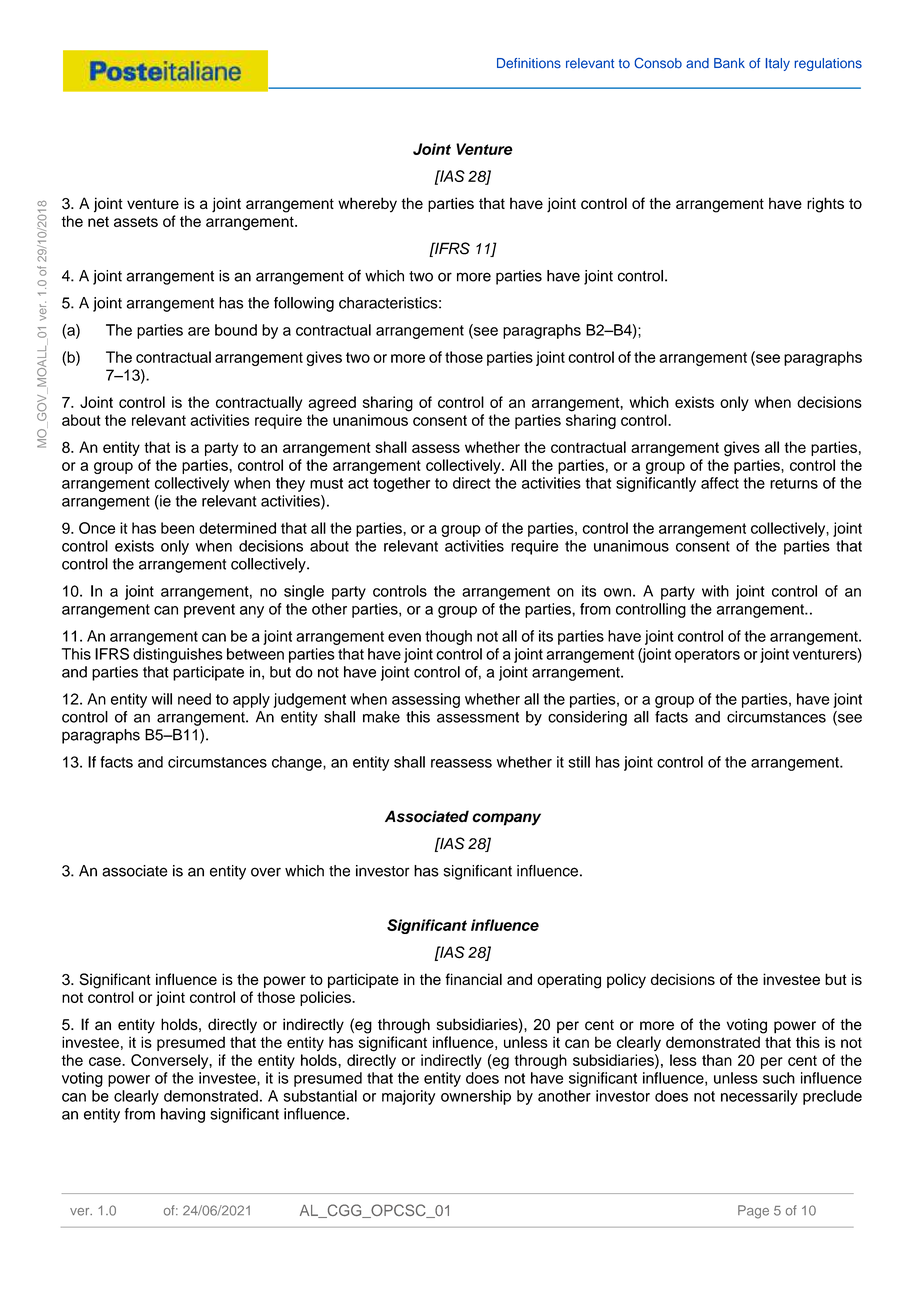  I want to click on over, so click(266, 872).
